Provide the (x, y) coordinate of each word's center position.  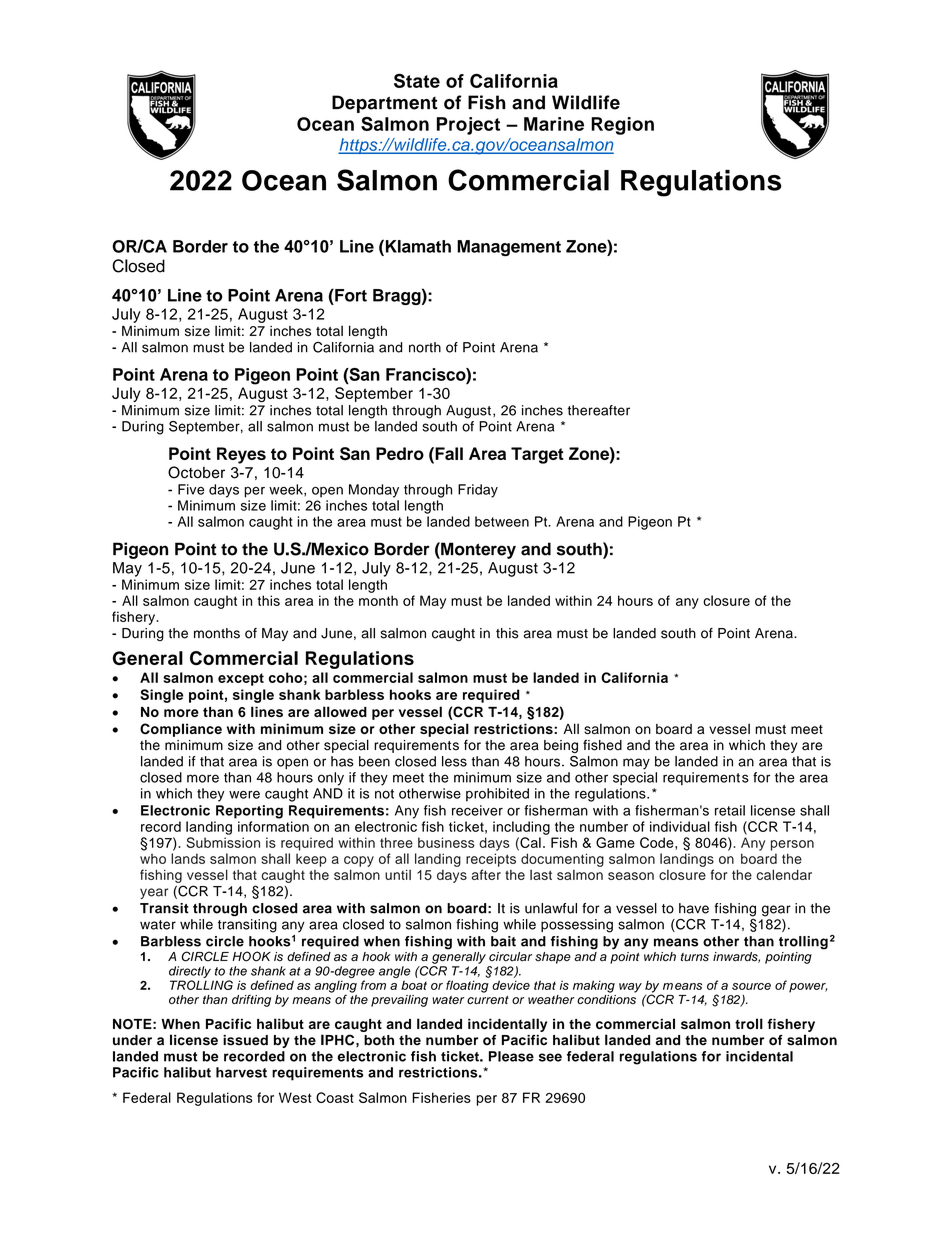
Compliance (181, 730)
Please (511, 1056)
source (751, 986)
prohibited (497, 795)
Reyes (241, 455)
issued (245, 1040)
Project (468, 126)
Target (537, 455)
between (502, 521)
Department (385, 104)
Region (622, 126)
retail (730, 810)
